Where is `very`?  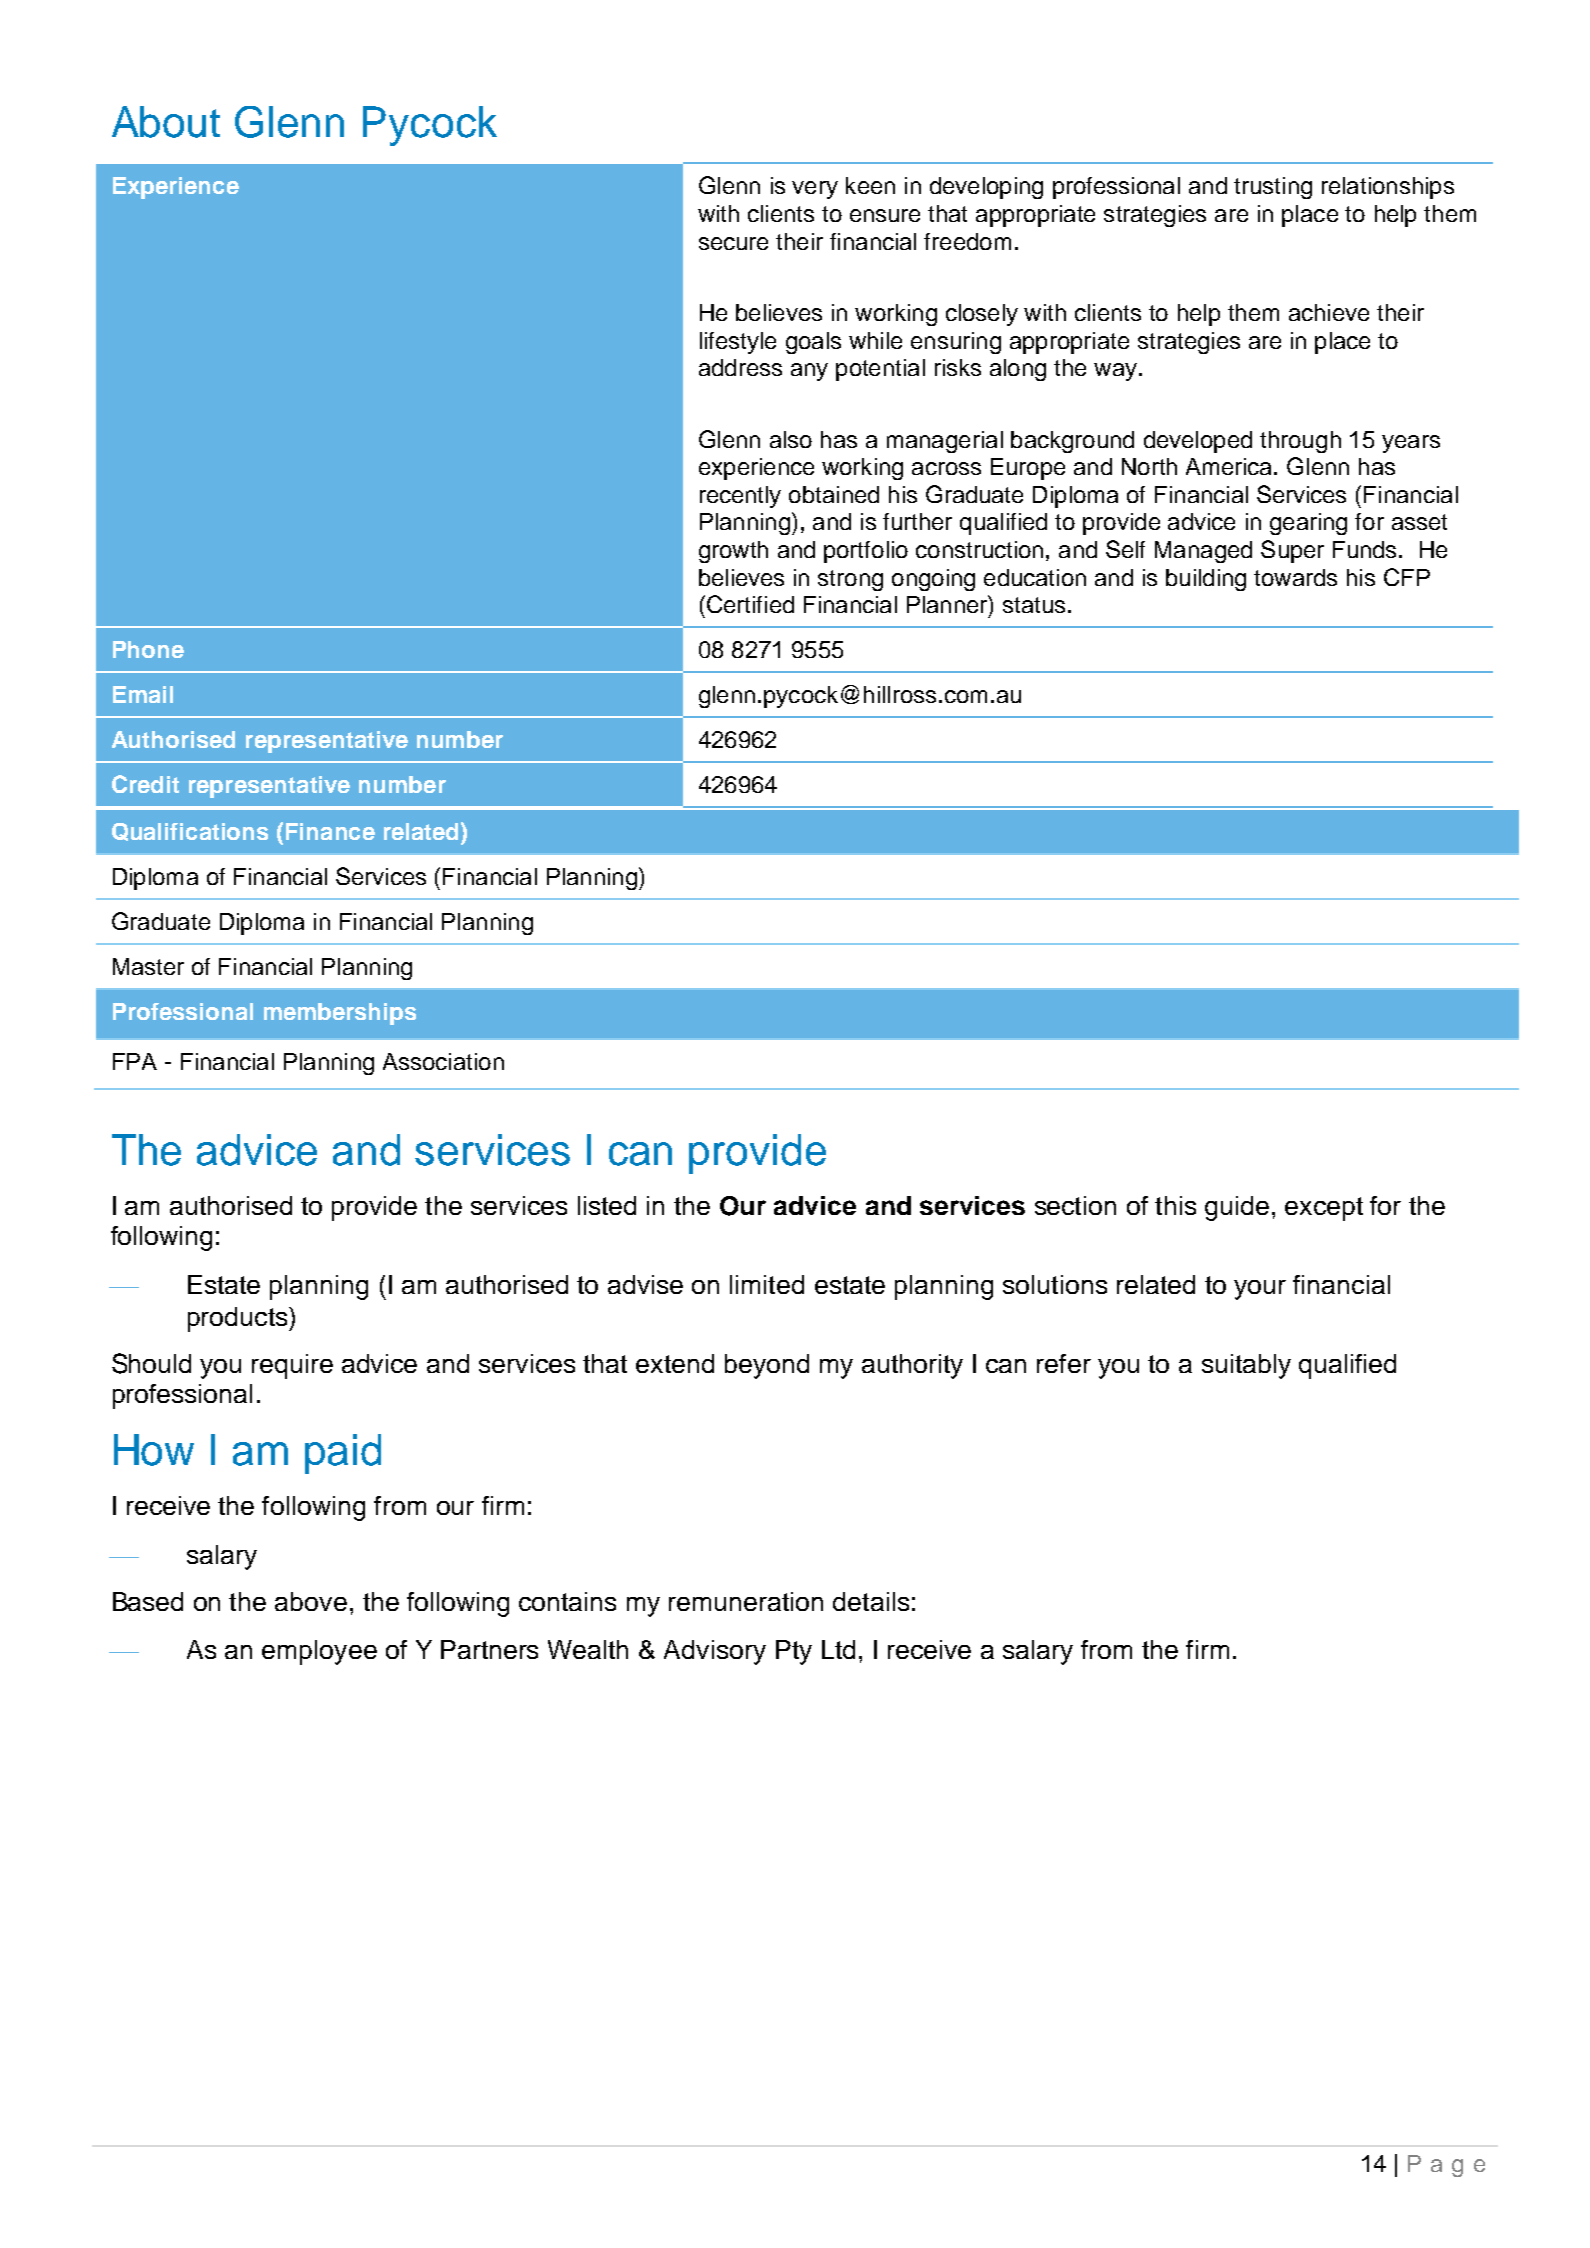
very is located at coordinates (815, 190).
